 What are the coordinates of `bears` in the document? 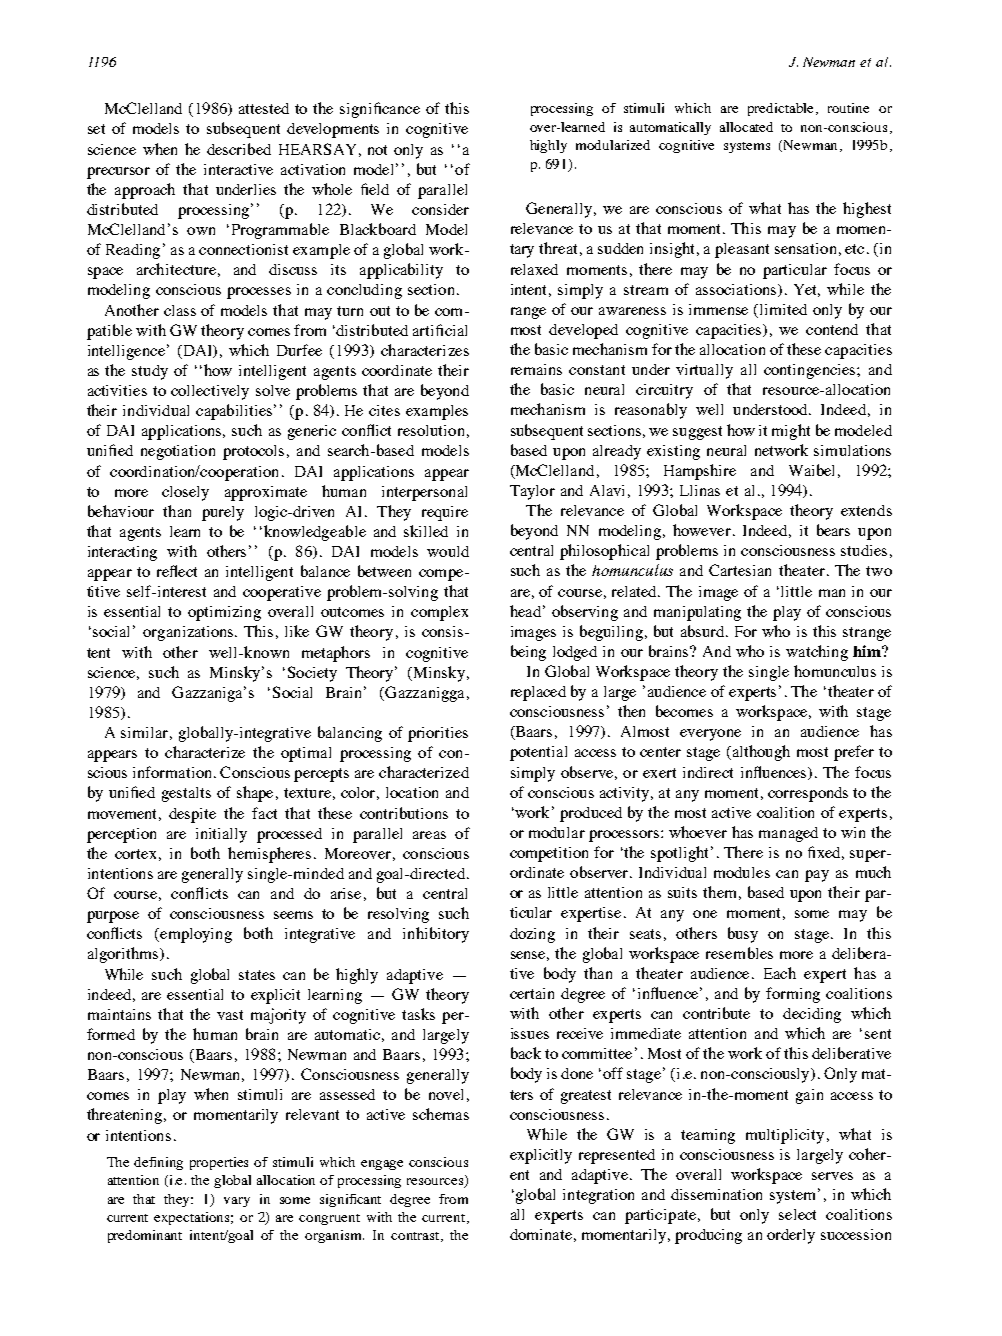 It's located at (833, 530).
